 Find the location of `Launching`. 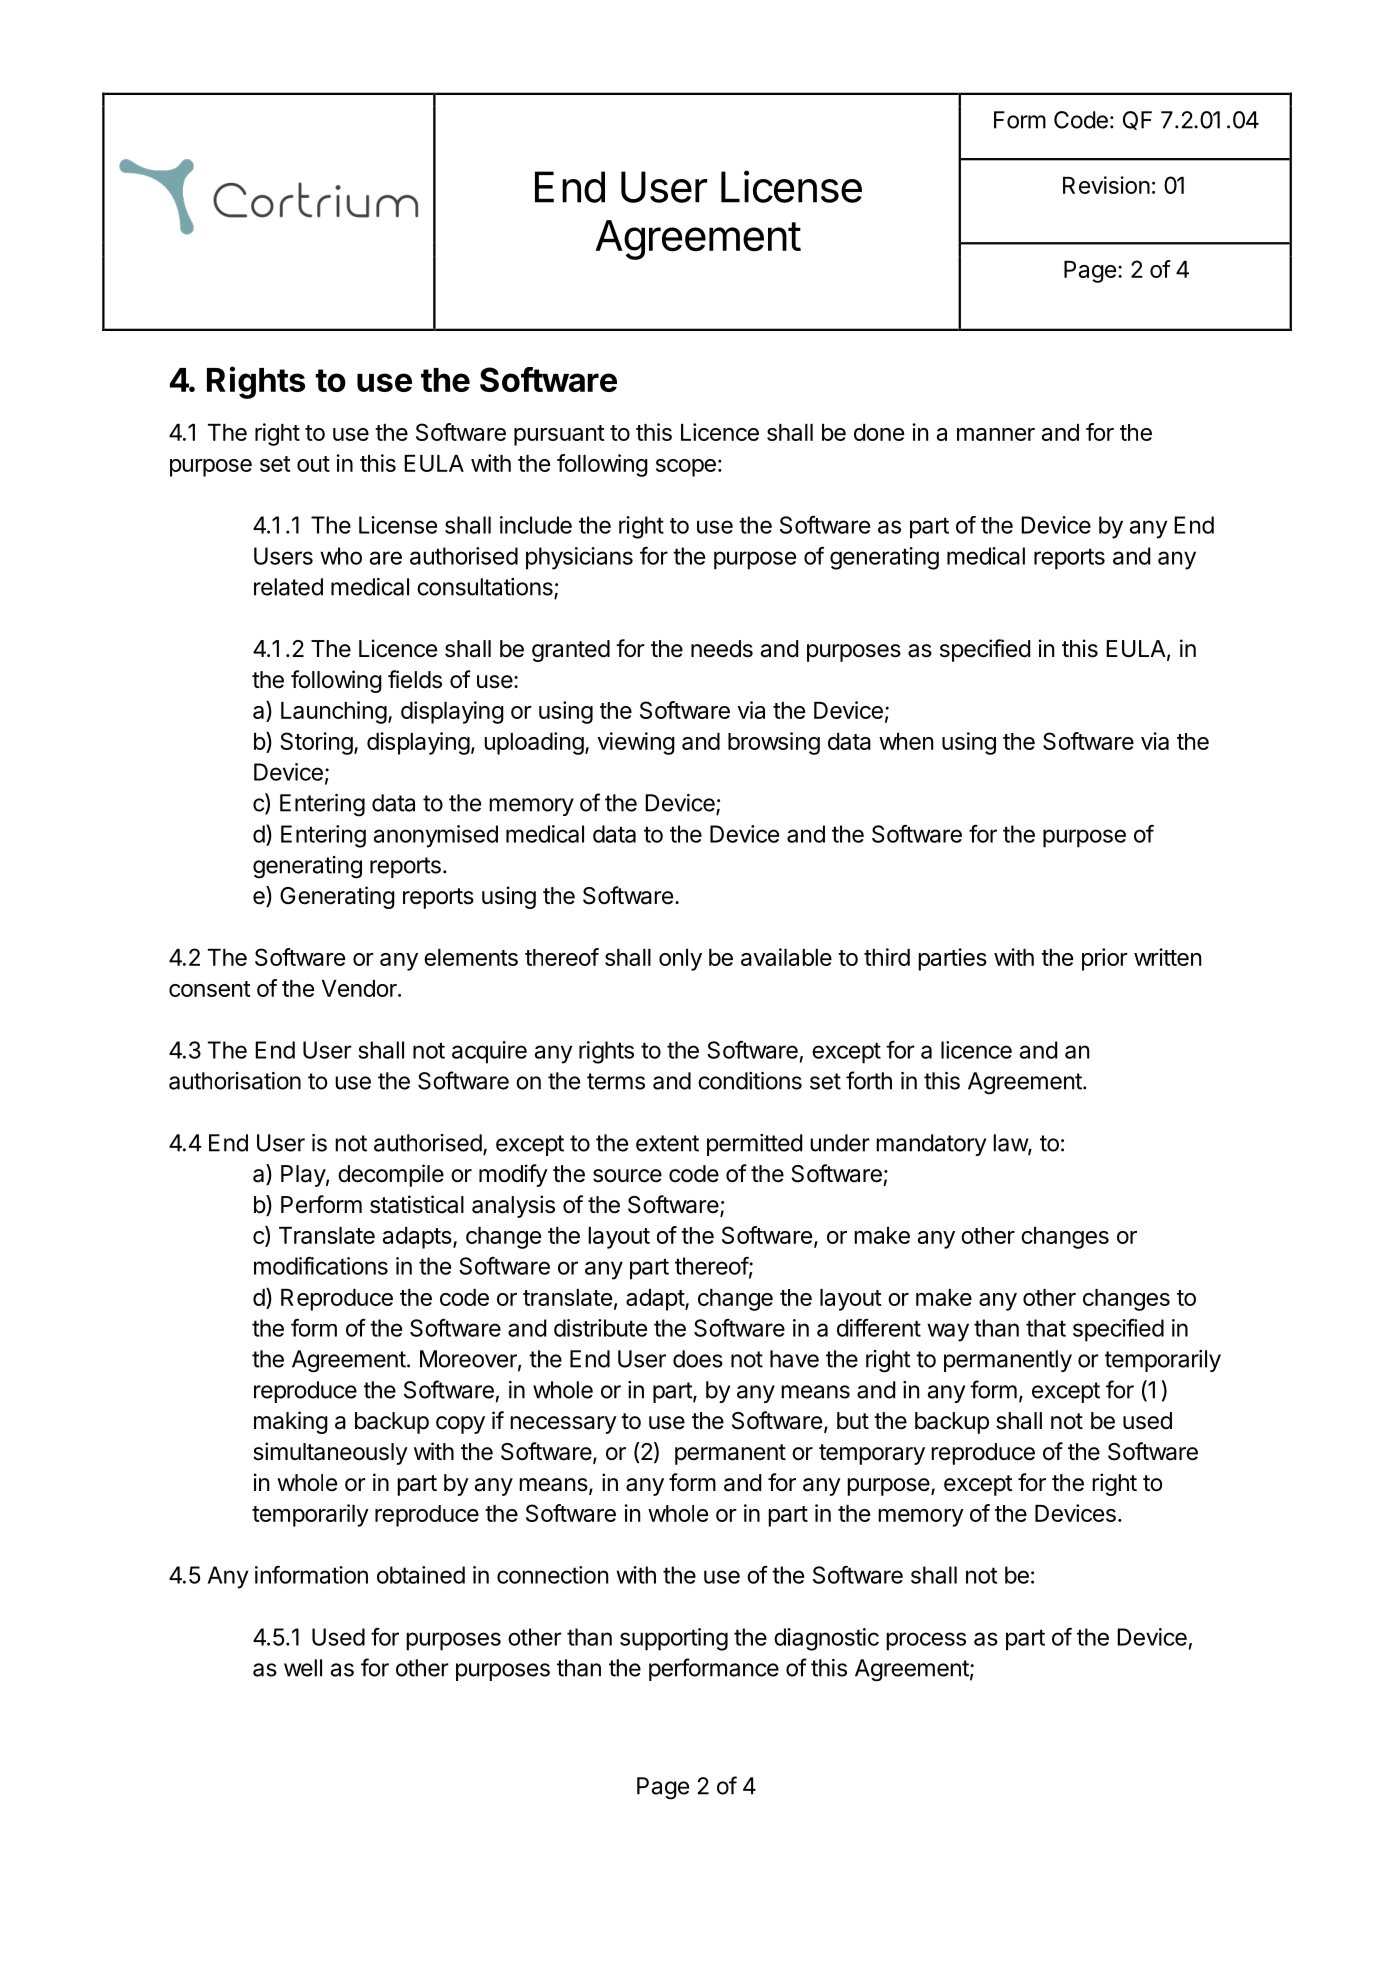

Launching is located at coordinates (334, 712).
